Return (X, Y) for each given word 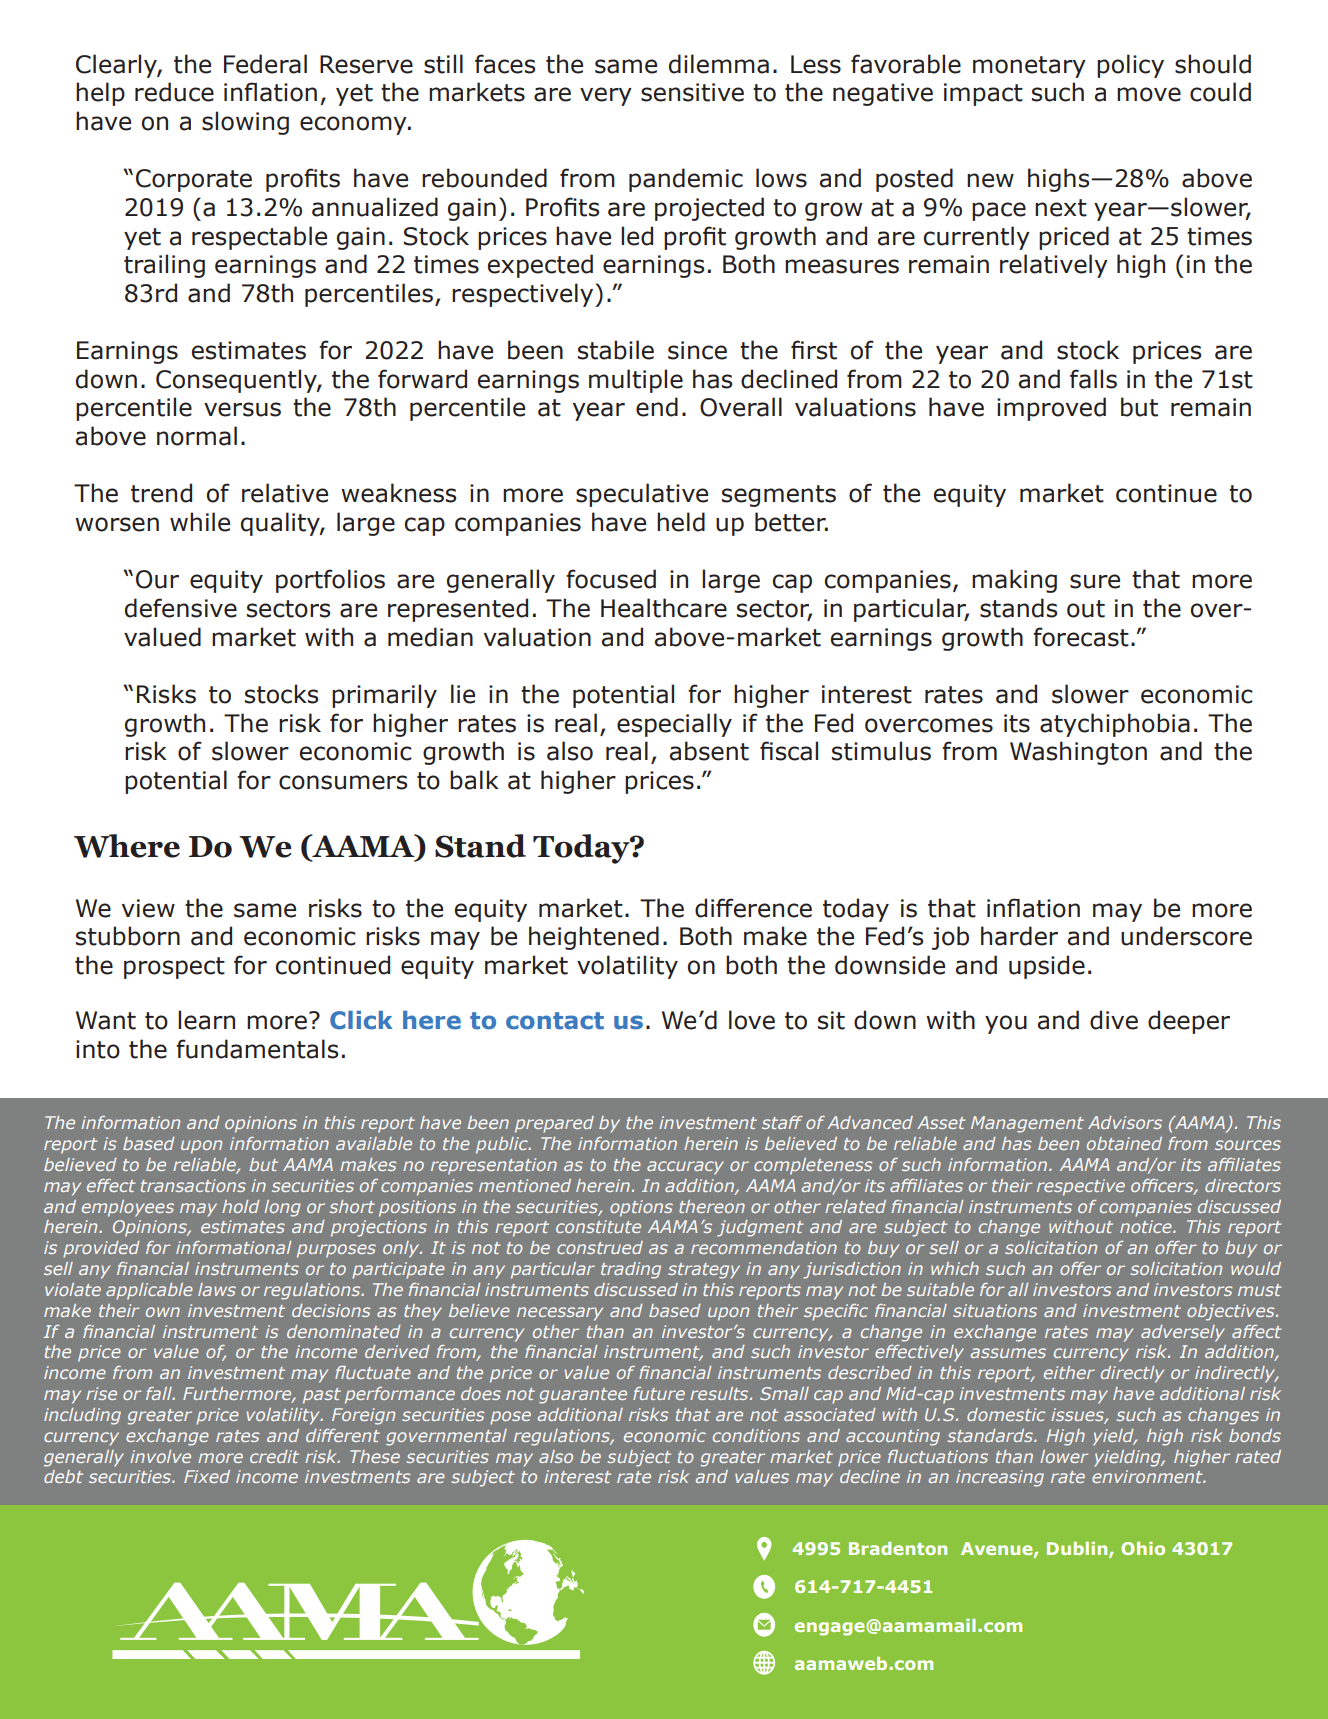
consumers (343, 782)
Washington (1078, 753)
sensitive (692, 92)
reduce (174, 92)
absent (709, 751)
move (1149, 94)
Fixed (207, 1476)
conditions (756, 1435)
